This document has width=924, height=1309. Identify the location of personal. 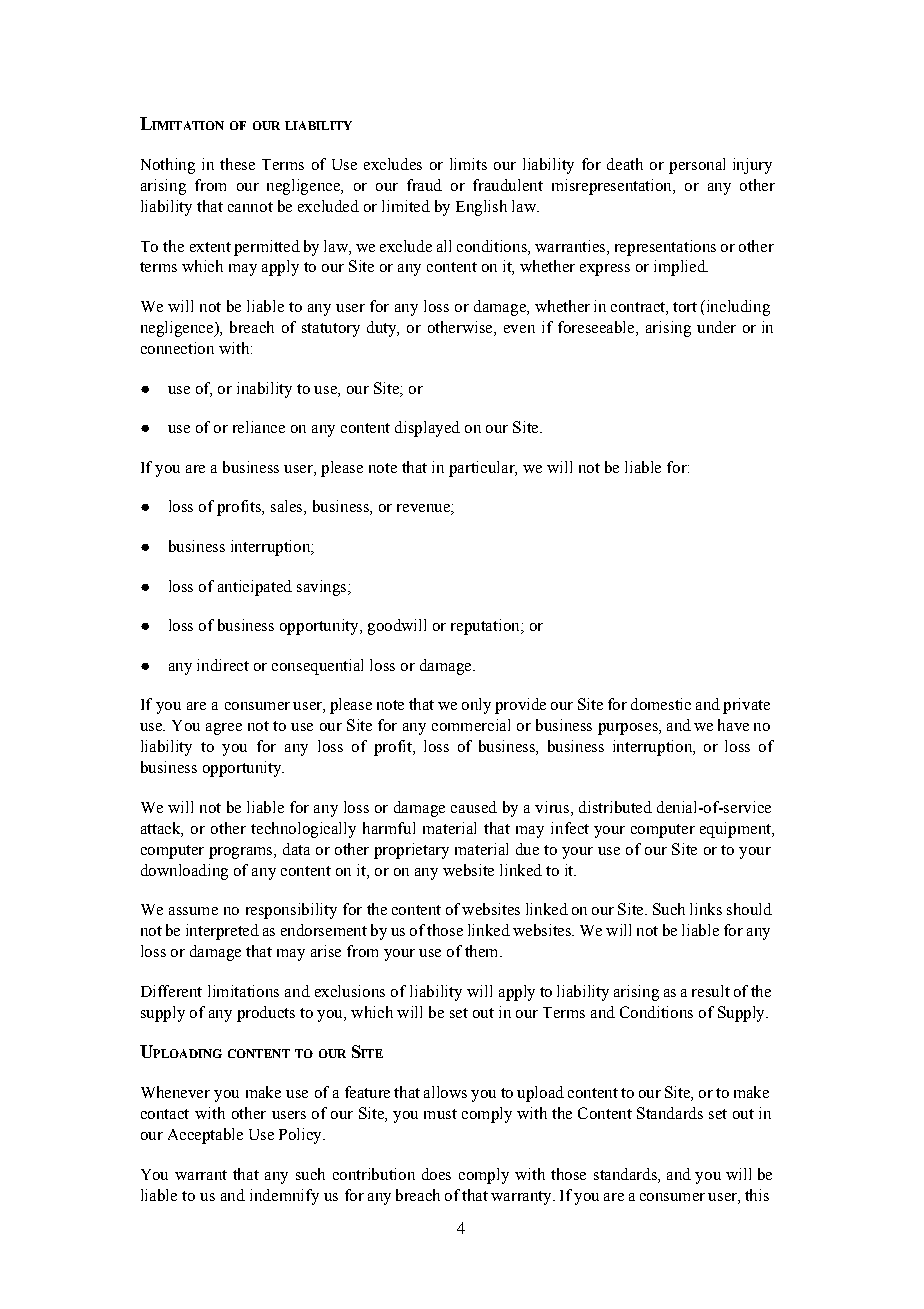
(697, 166).
